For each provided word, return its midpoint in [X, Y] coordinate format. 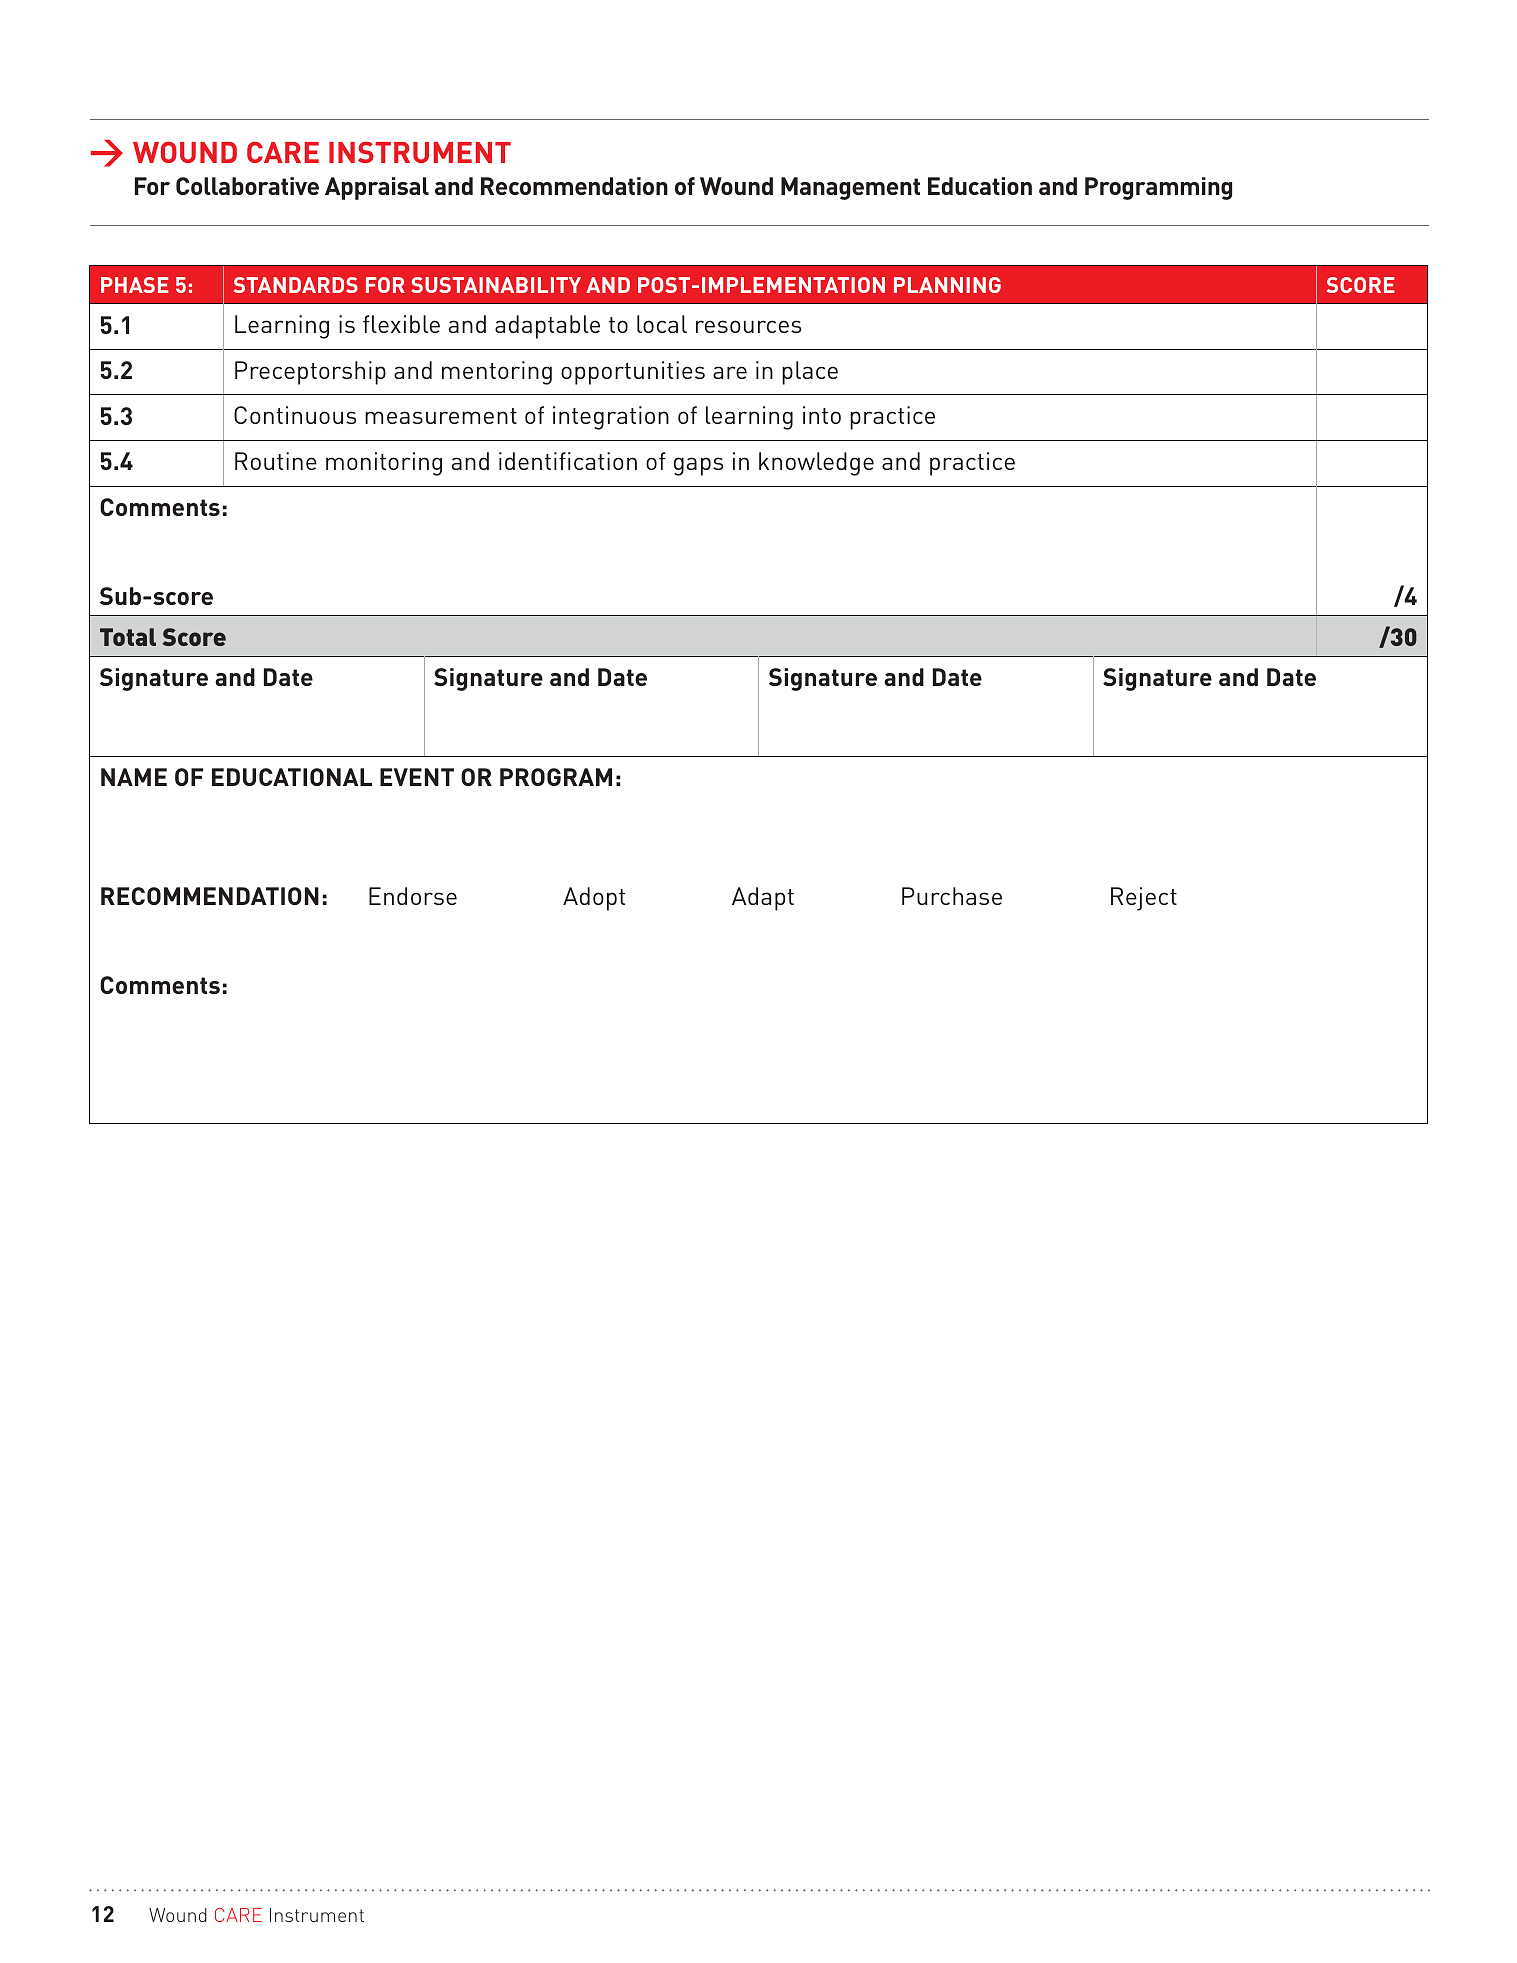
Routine [276, 461]
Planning [947, 285]
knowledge [816, 464]
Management [850, 188]
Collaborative [247, 186]
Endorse [413, 896]
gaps [699, 466]
